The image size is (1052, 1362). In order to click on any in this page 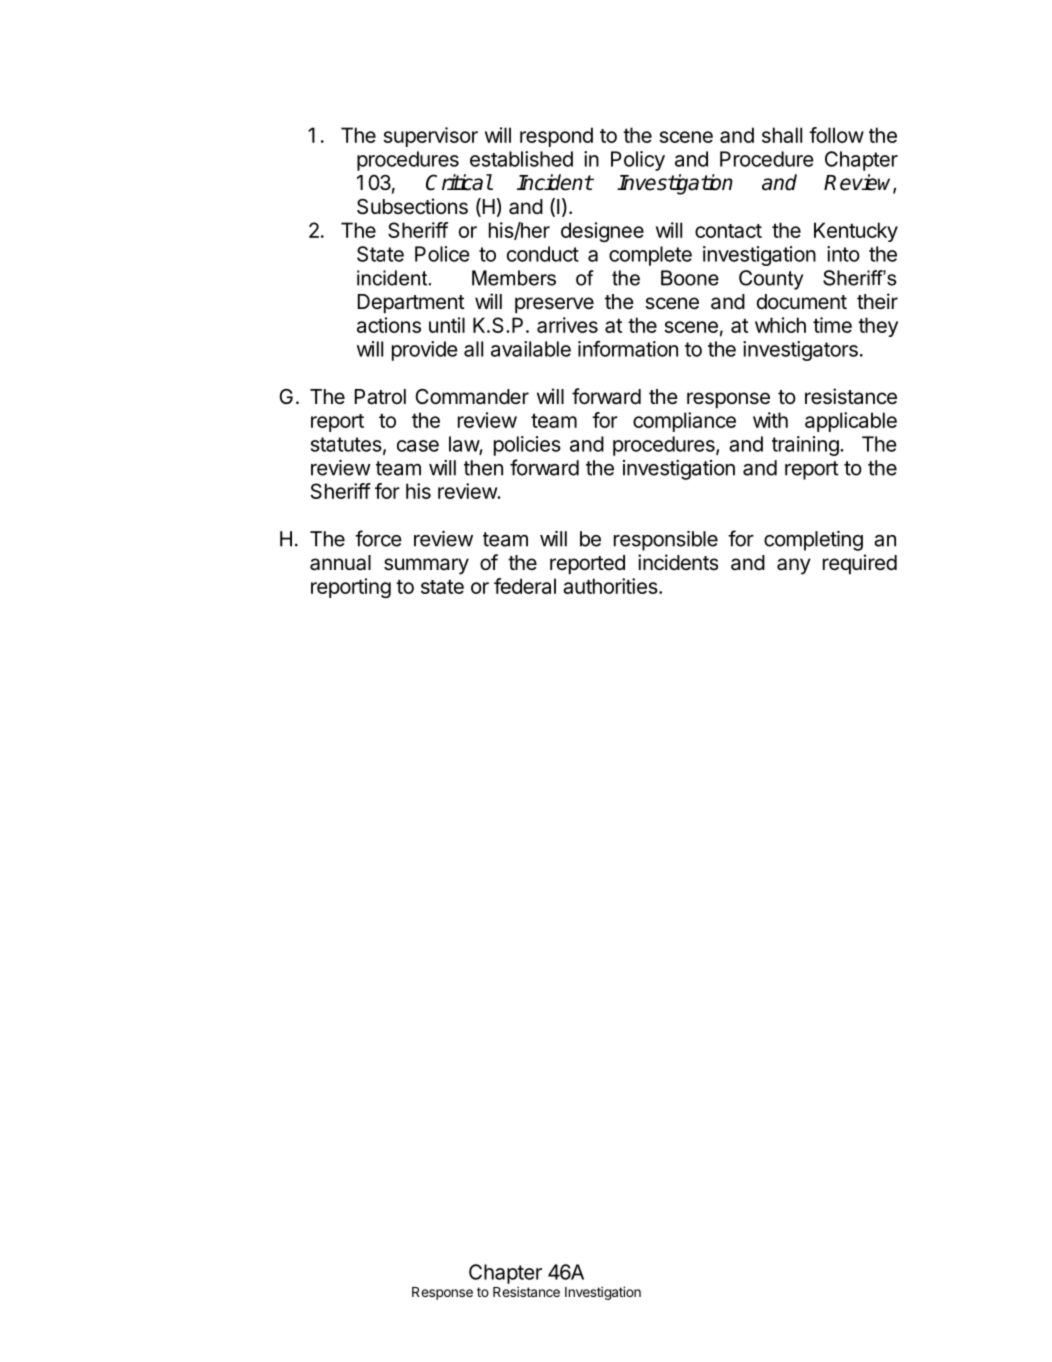, I will do `click(794, 566)`.
